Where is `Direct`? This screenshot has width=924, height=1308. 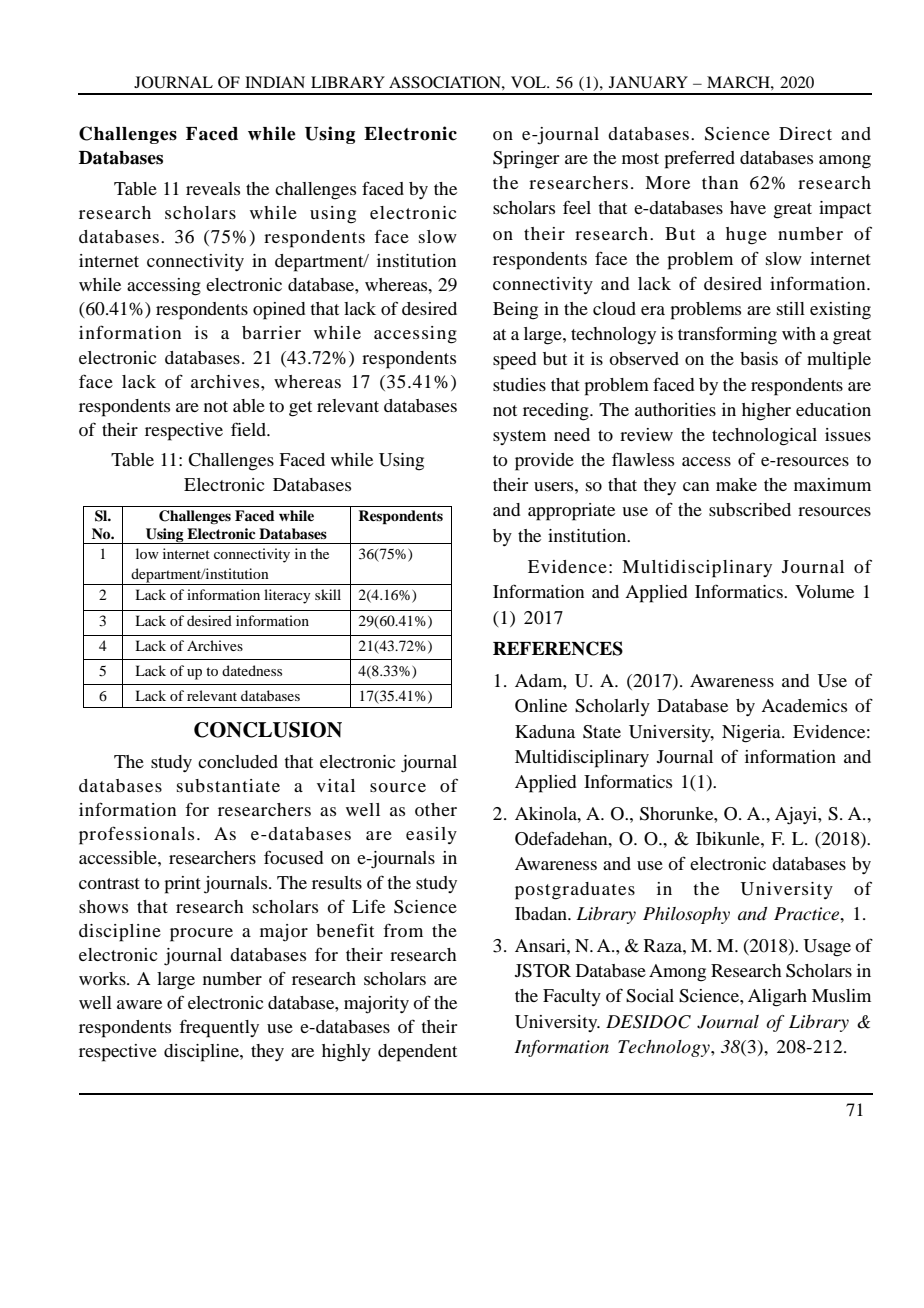 Direct is located at coordinates (805, 133).
